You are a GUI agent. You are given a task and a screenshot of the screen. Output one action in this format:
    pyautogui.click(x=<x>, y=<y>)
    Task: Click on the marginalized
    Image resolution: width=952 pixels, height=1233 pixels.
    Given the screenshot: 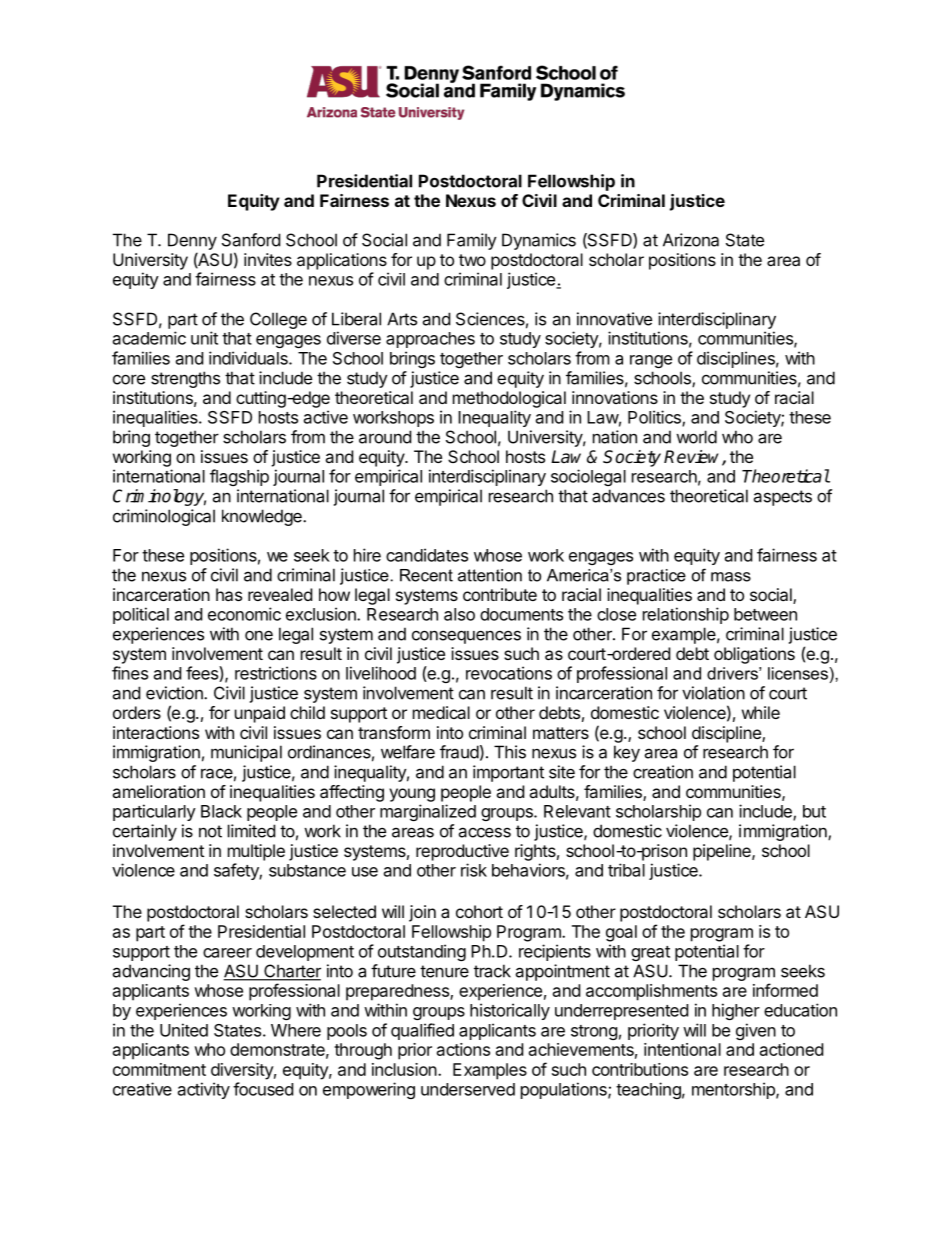 What is the action you would take?
    pyautogui.click(x=428, y=812)
